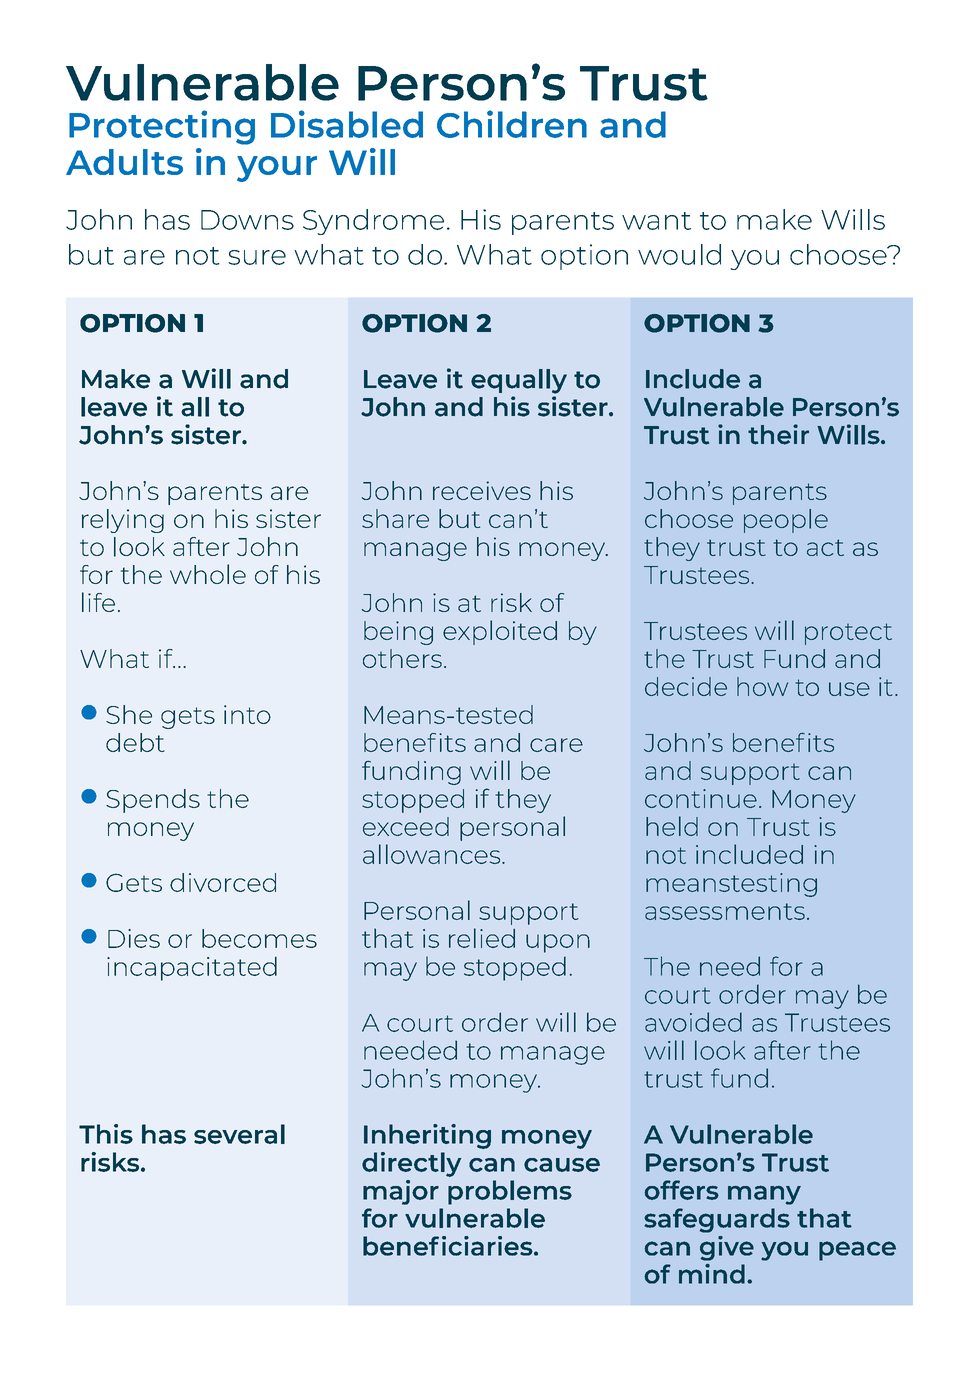  Describe the element at coordinates (247, 714) in the document. I see `into` at that location.
